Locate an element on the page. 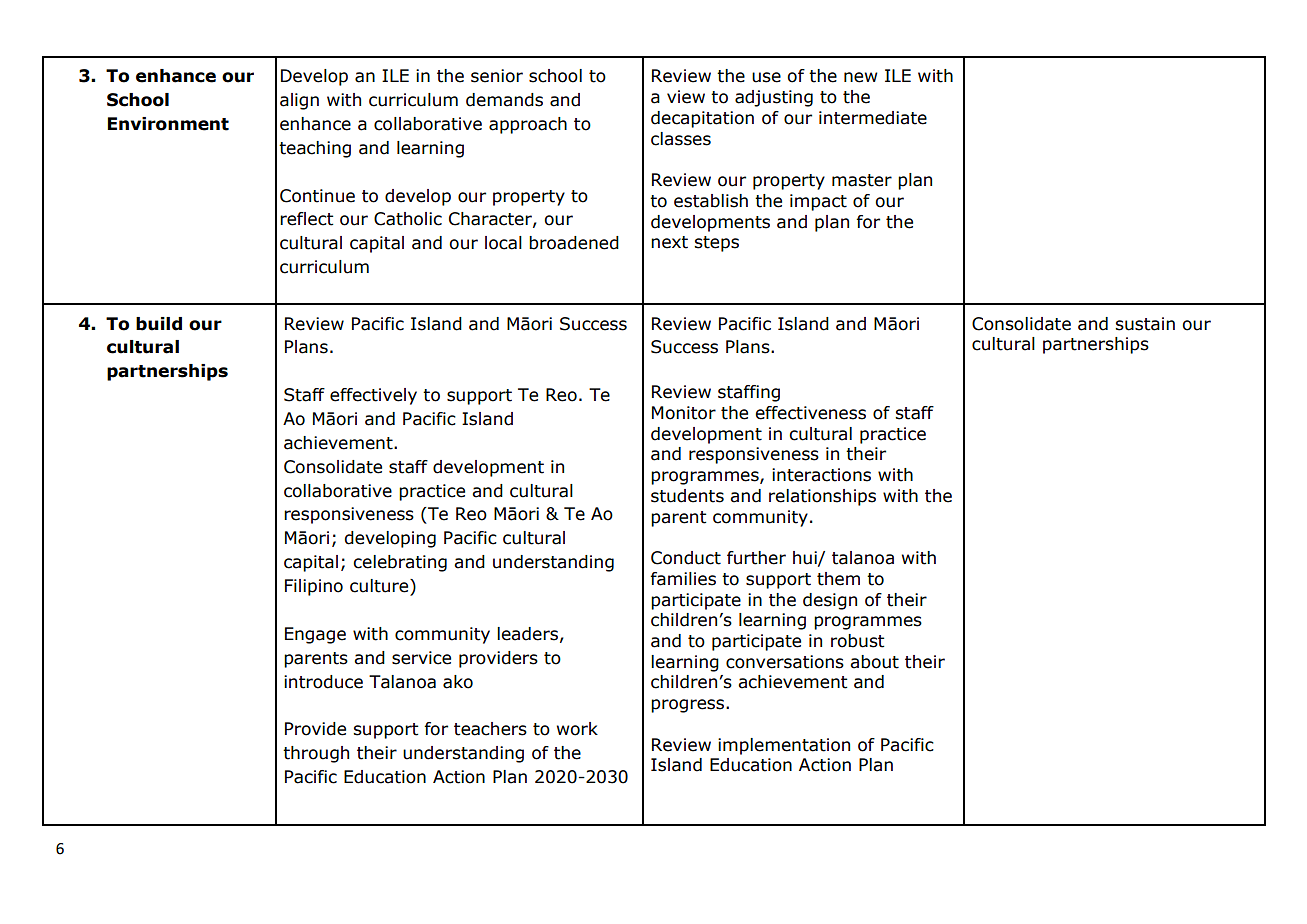 This page has height=924, width=1307. next is located at coordinates (669, 242).
